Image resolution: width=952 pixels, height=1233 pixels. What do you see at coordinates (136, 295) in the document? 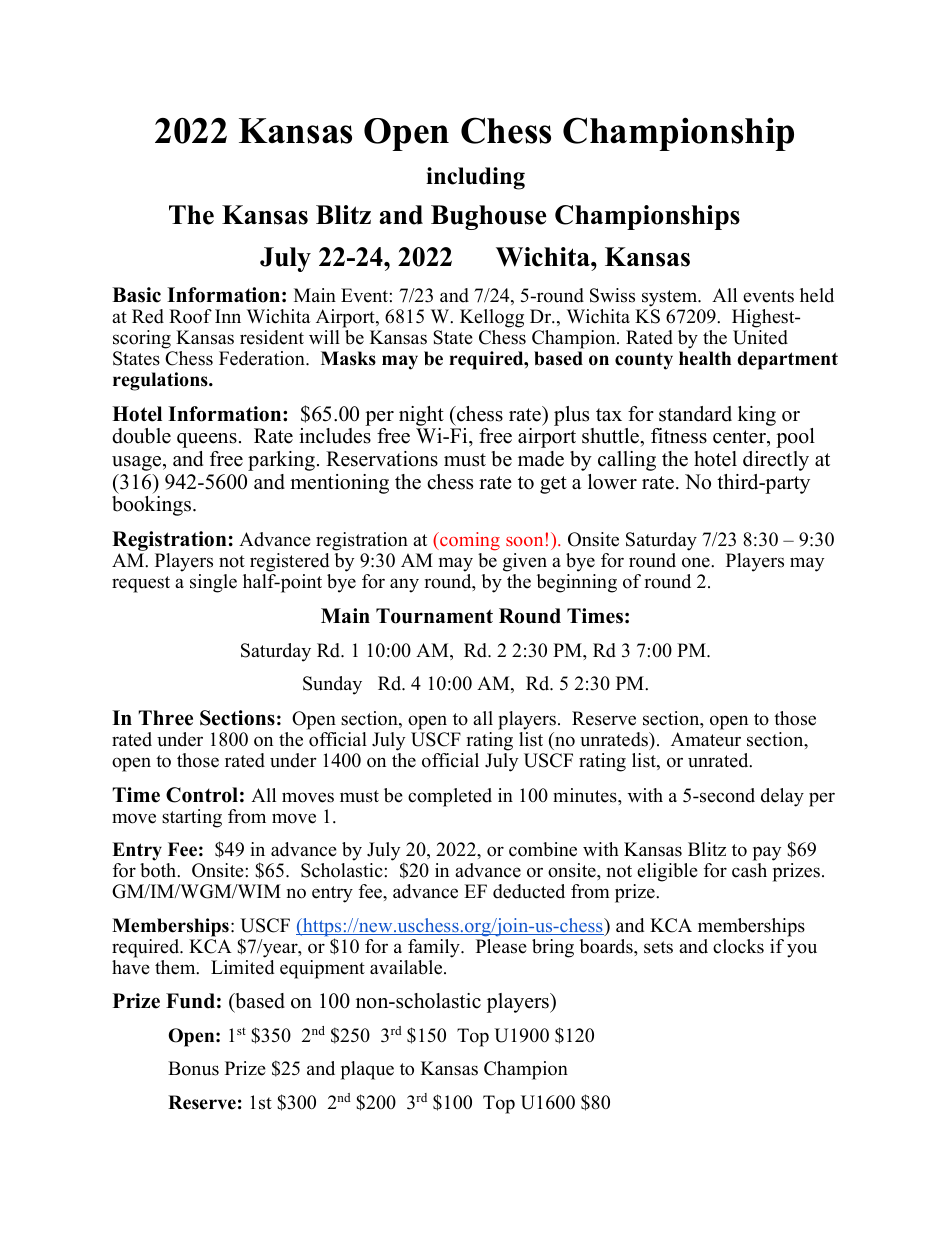
I see `Basic` at bounding box center [136, 295].
